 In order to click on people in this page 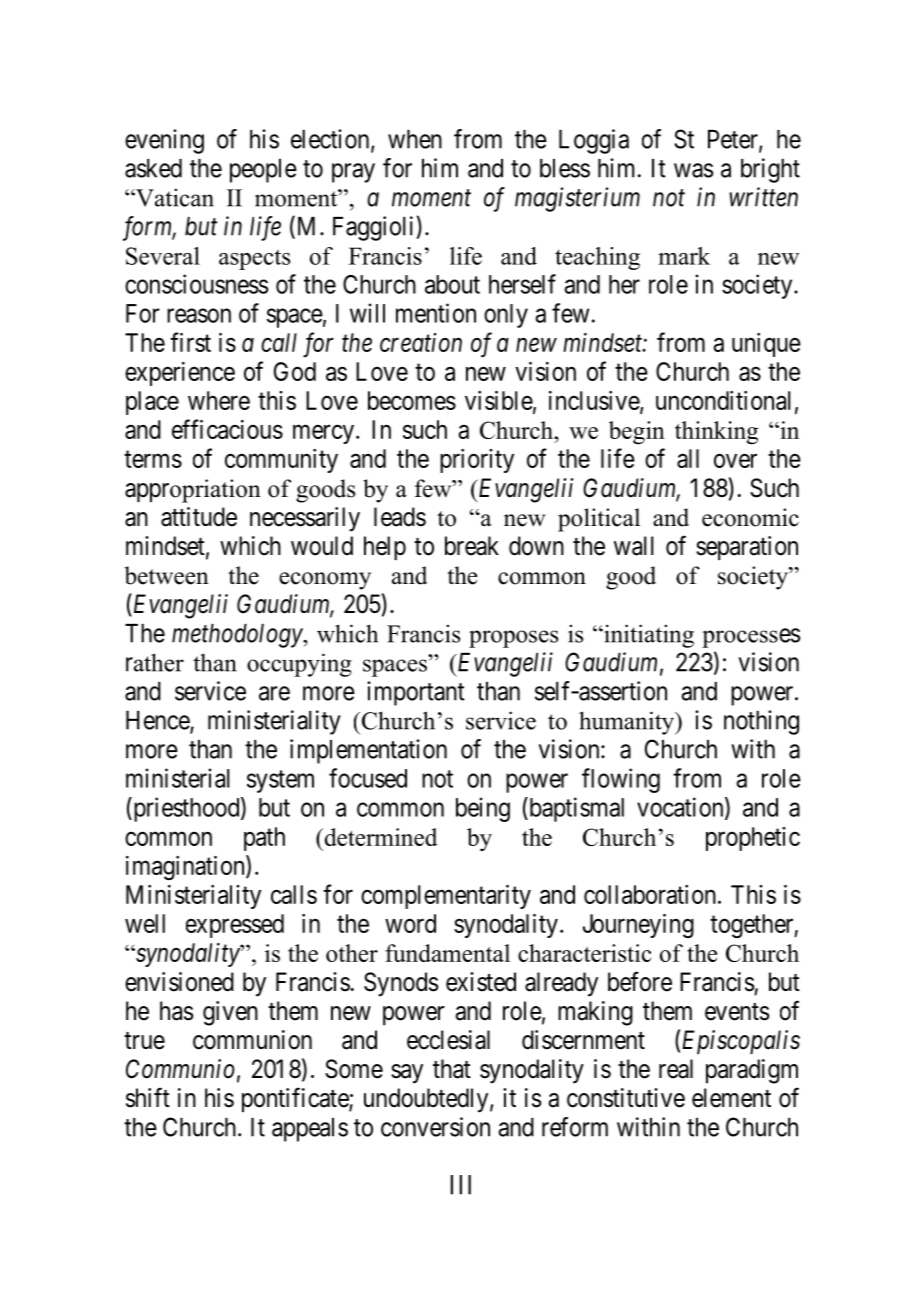, I will do `click(263, 171)`.
